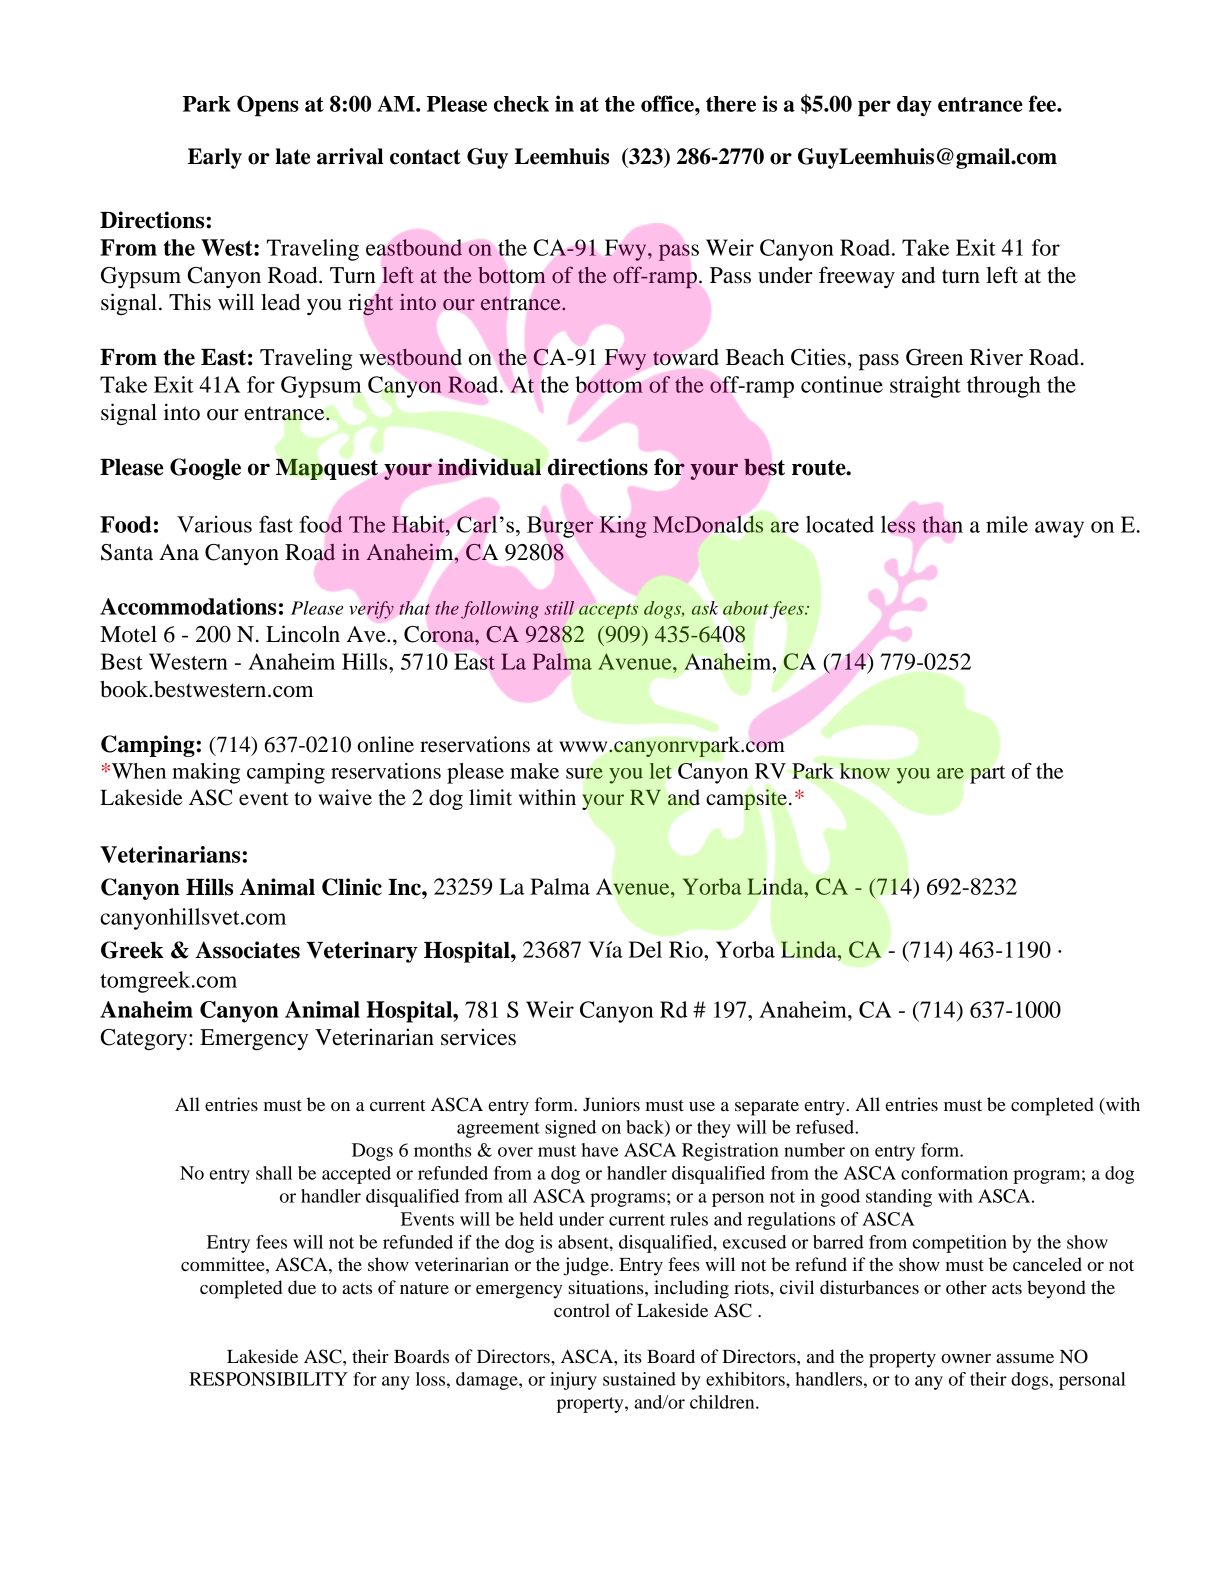 This screenshot has height=1576, width=1218. What do you see at coordinates (987, 774) in the screenshot?
I see `part` at bounding box center [987, 774].
